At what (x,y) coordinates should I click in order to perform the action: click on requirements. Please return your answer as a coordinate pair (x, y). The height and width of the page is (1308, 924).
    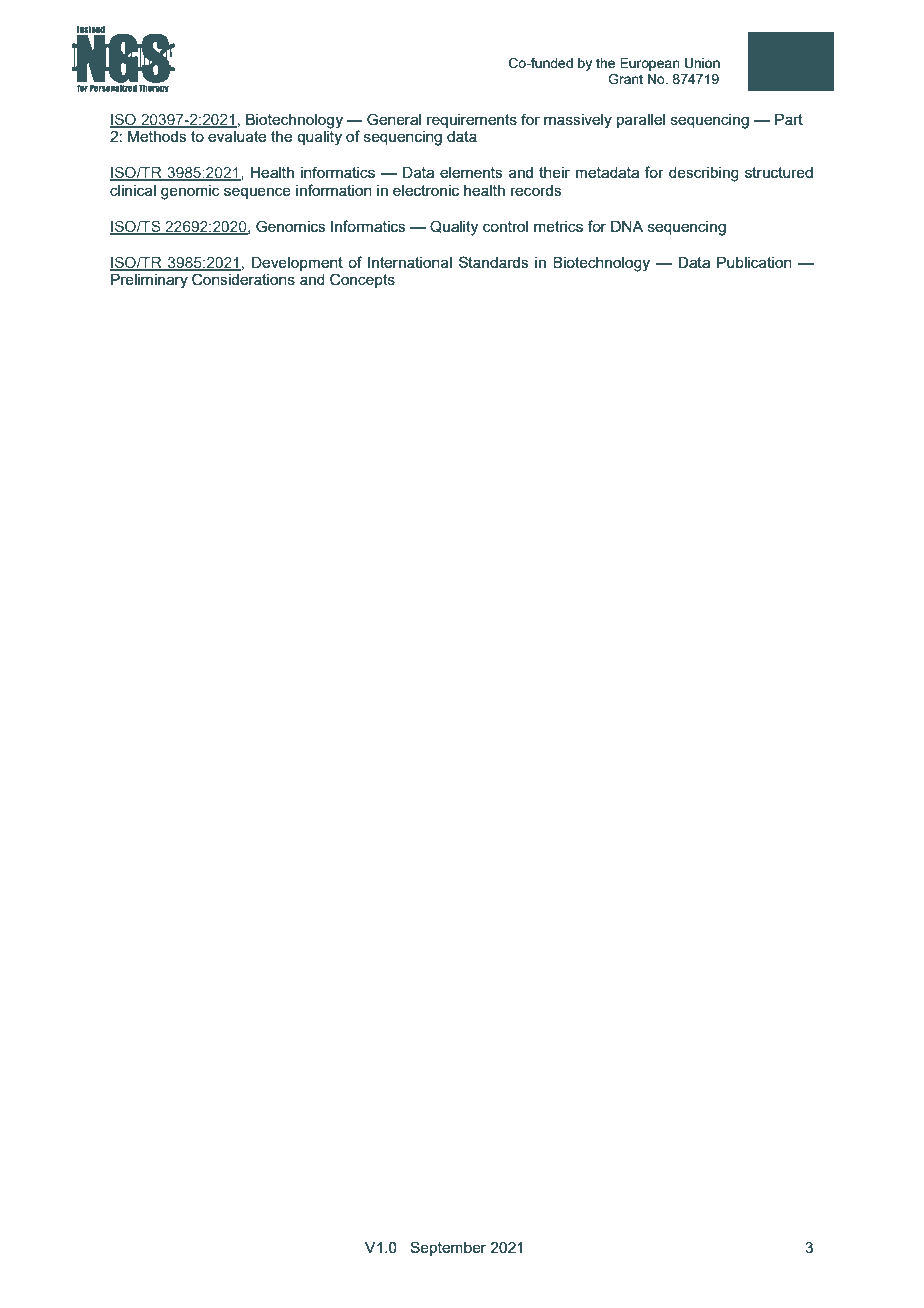
    Looking at the image, I should click on (472, 121).
